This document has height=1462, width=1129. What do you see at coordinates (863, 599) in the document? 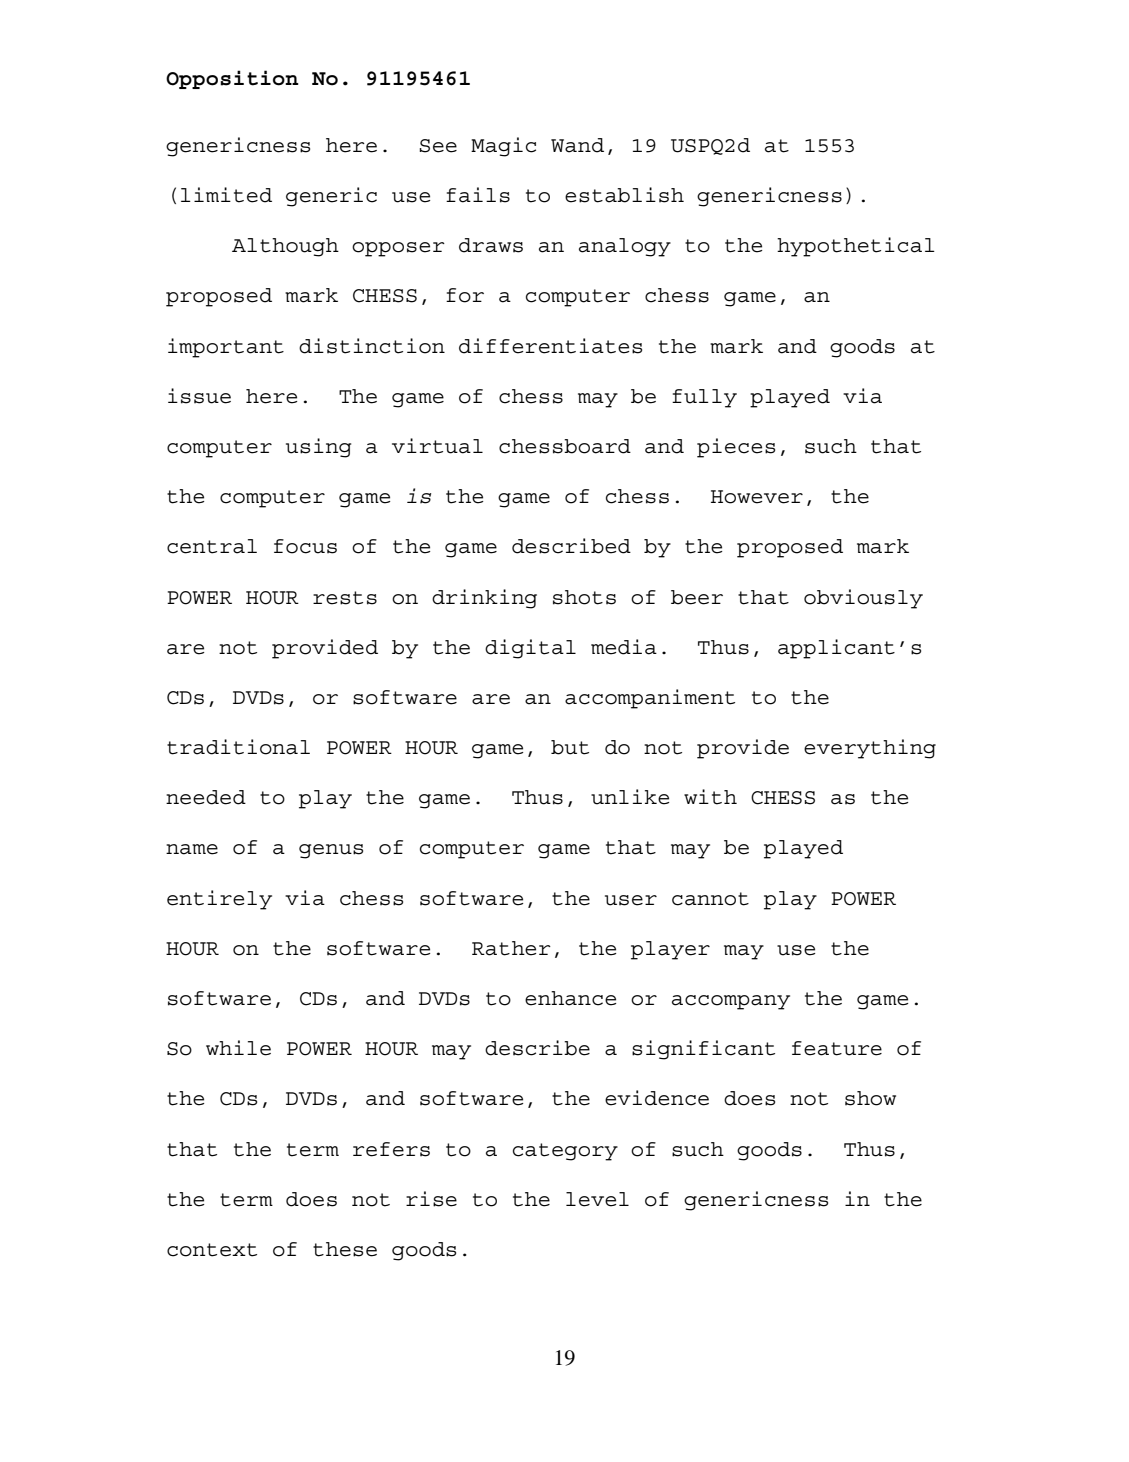
I see `obviously` at bounding box center [863, 599].
